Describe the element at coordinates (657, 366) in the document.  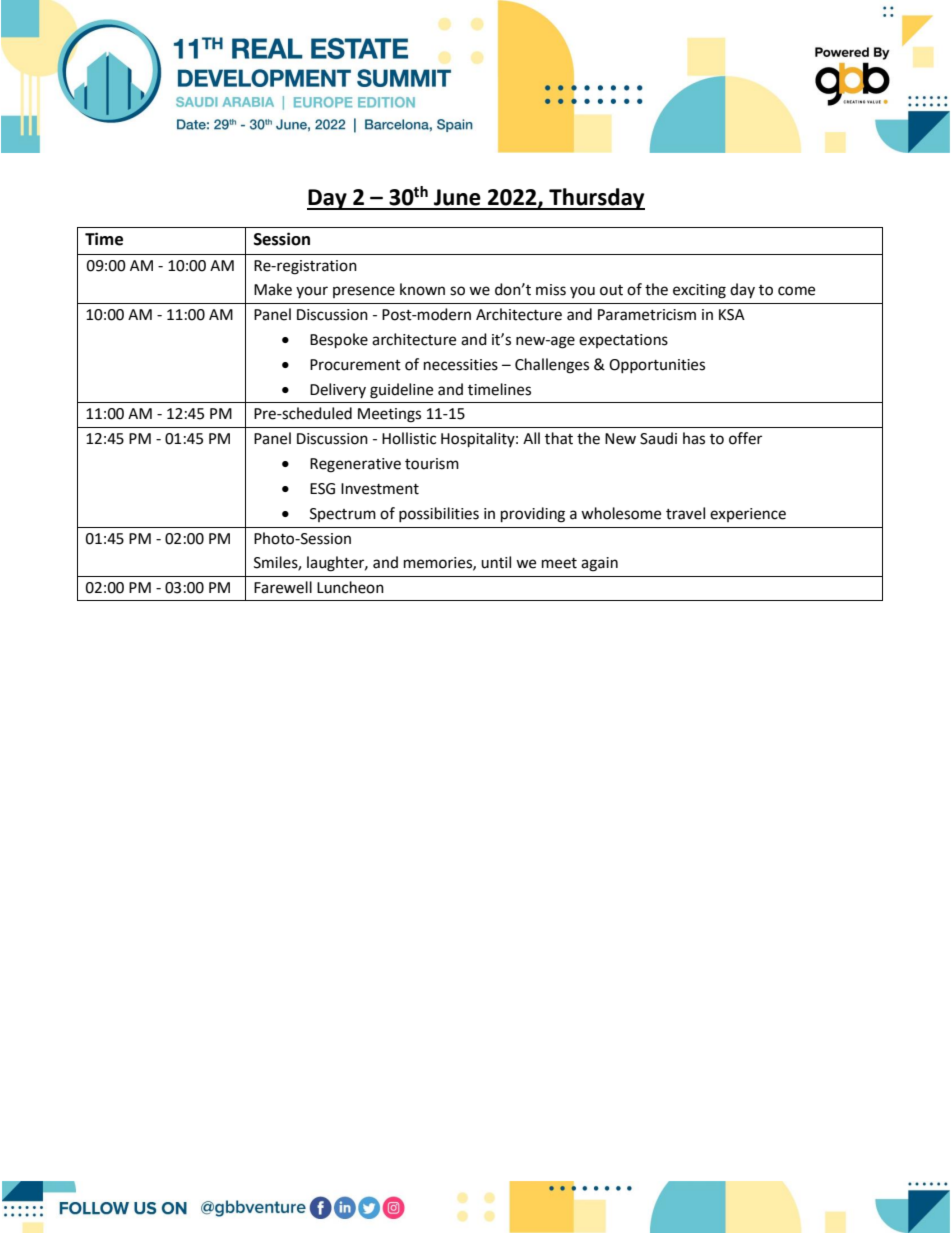
I see `Opportunities` at that location.
